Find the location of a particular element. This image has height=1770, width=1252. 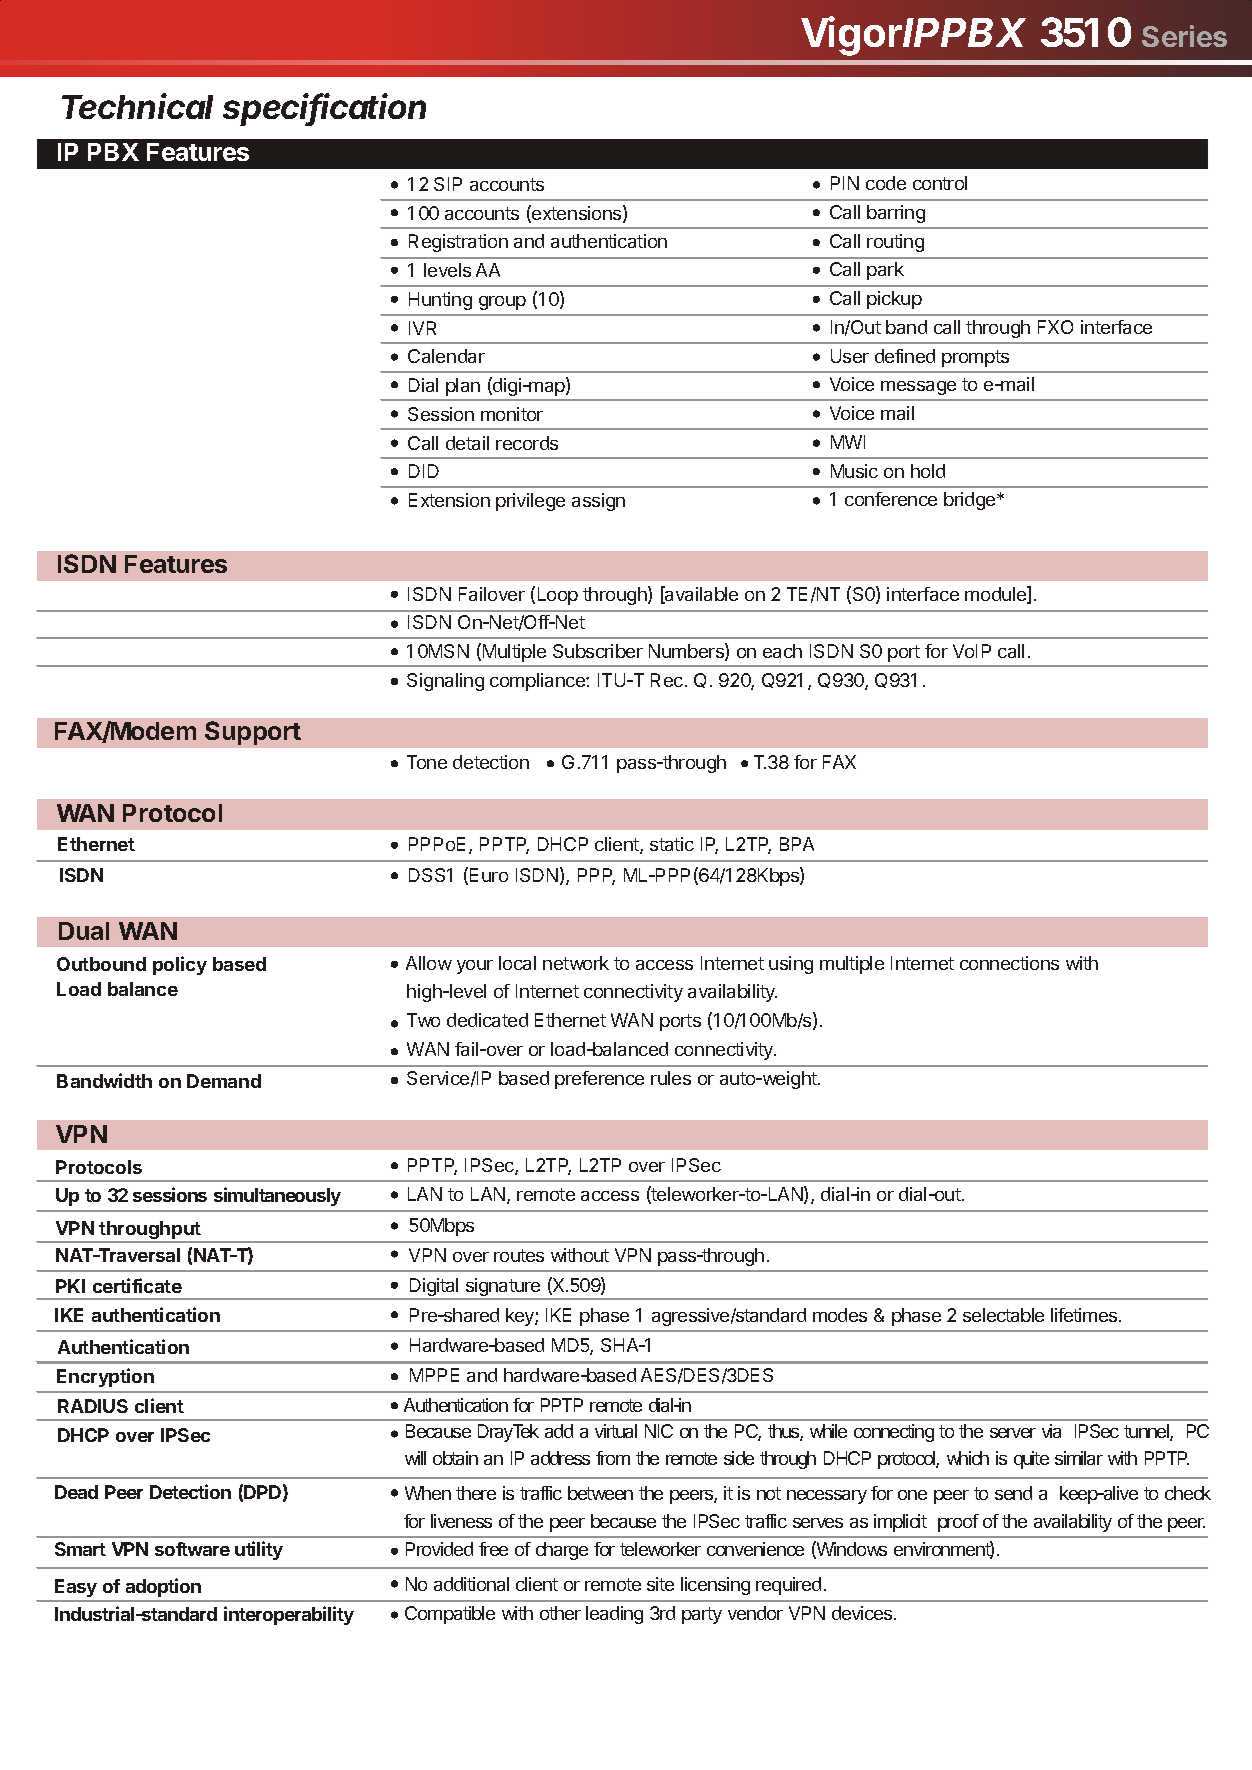

software is located at coordinates (192, 1549).
